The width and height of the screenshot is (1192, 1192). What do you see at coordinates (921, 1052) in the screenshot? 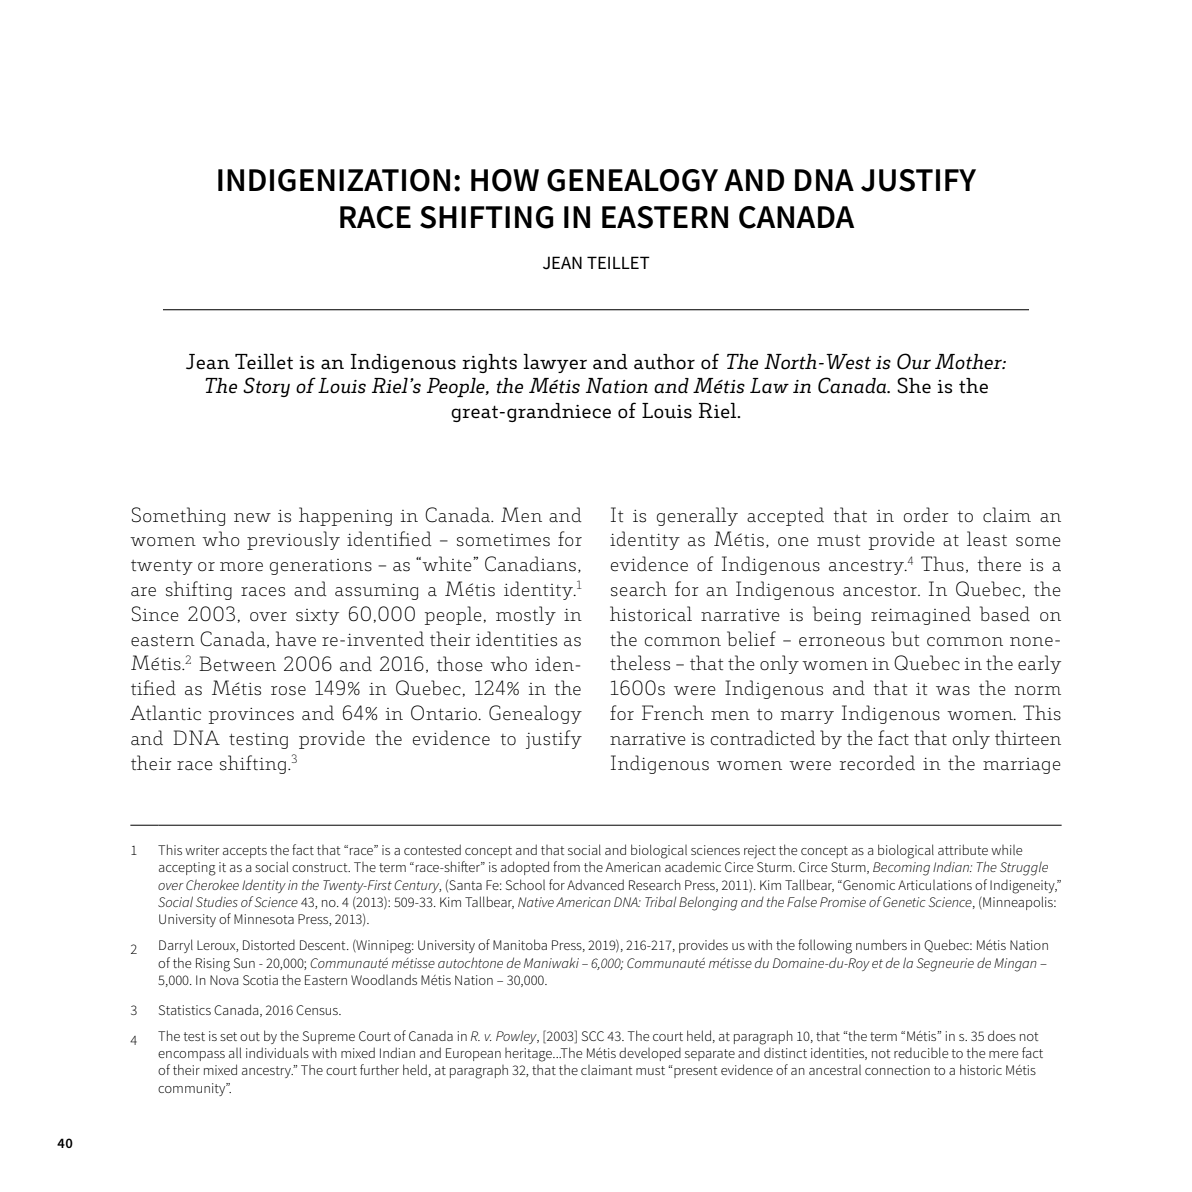
I see `reducible` at bounding box center [921, 1052].
